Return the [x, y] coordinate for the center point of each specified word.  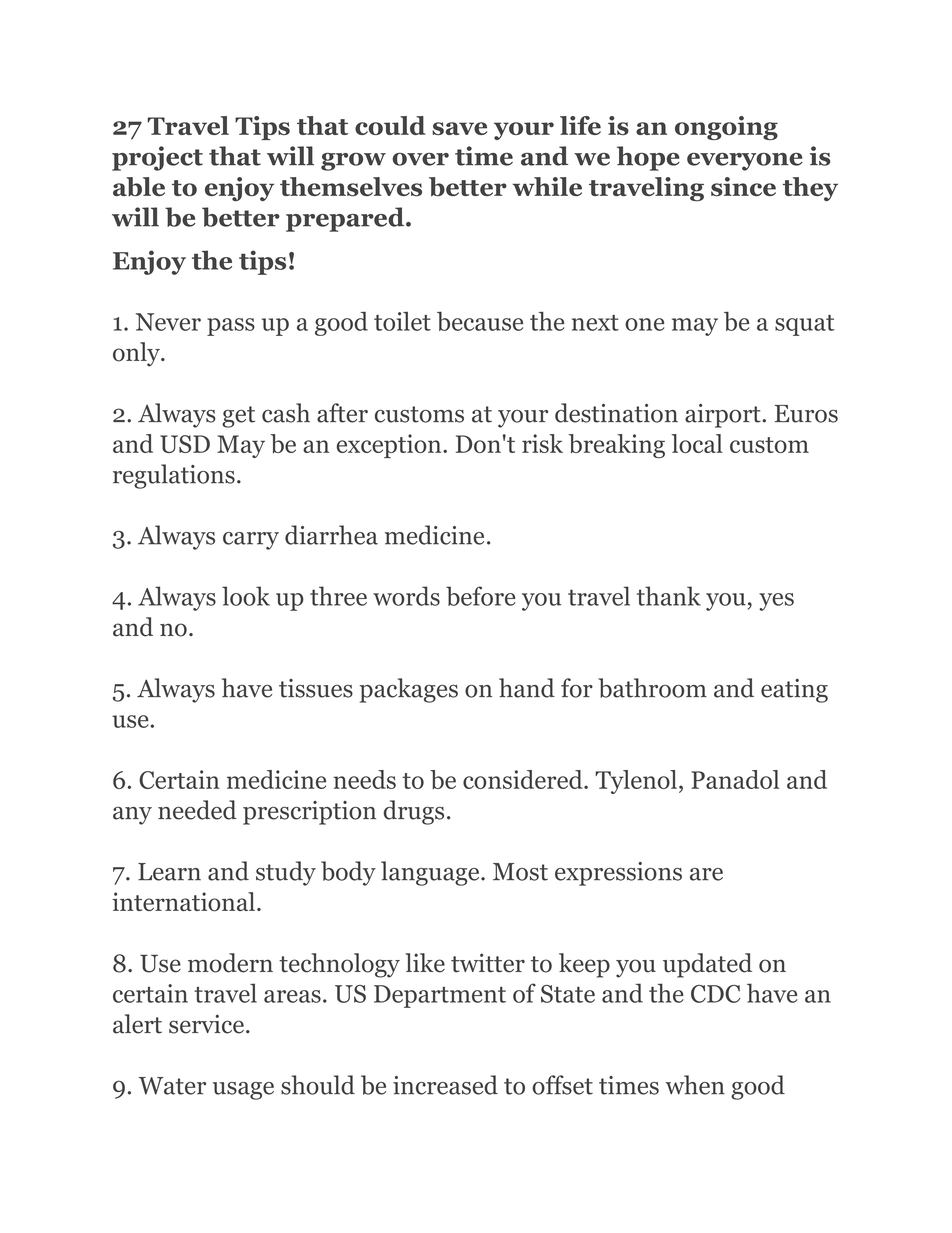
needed [197, 810]
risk [542, 443]
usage [243, 1091]
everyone [745, 162]
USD [185, 444]
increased [445, 1085]
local [697, 443]
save [459, 128]
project [157, 158]
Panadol [735, 779]
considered [524, 779]
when [695, 1085]
